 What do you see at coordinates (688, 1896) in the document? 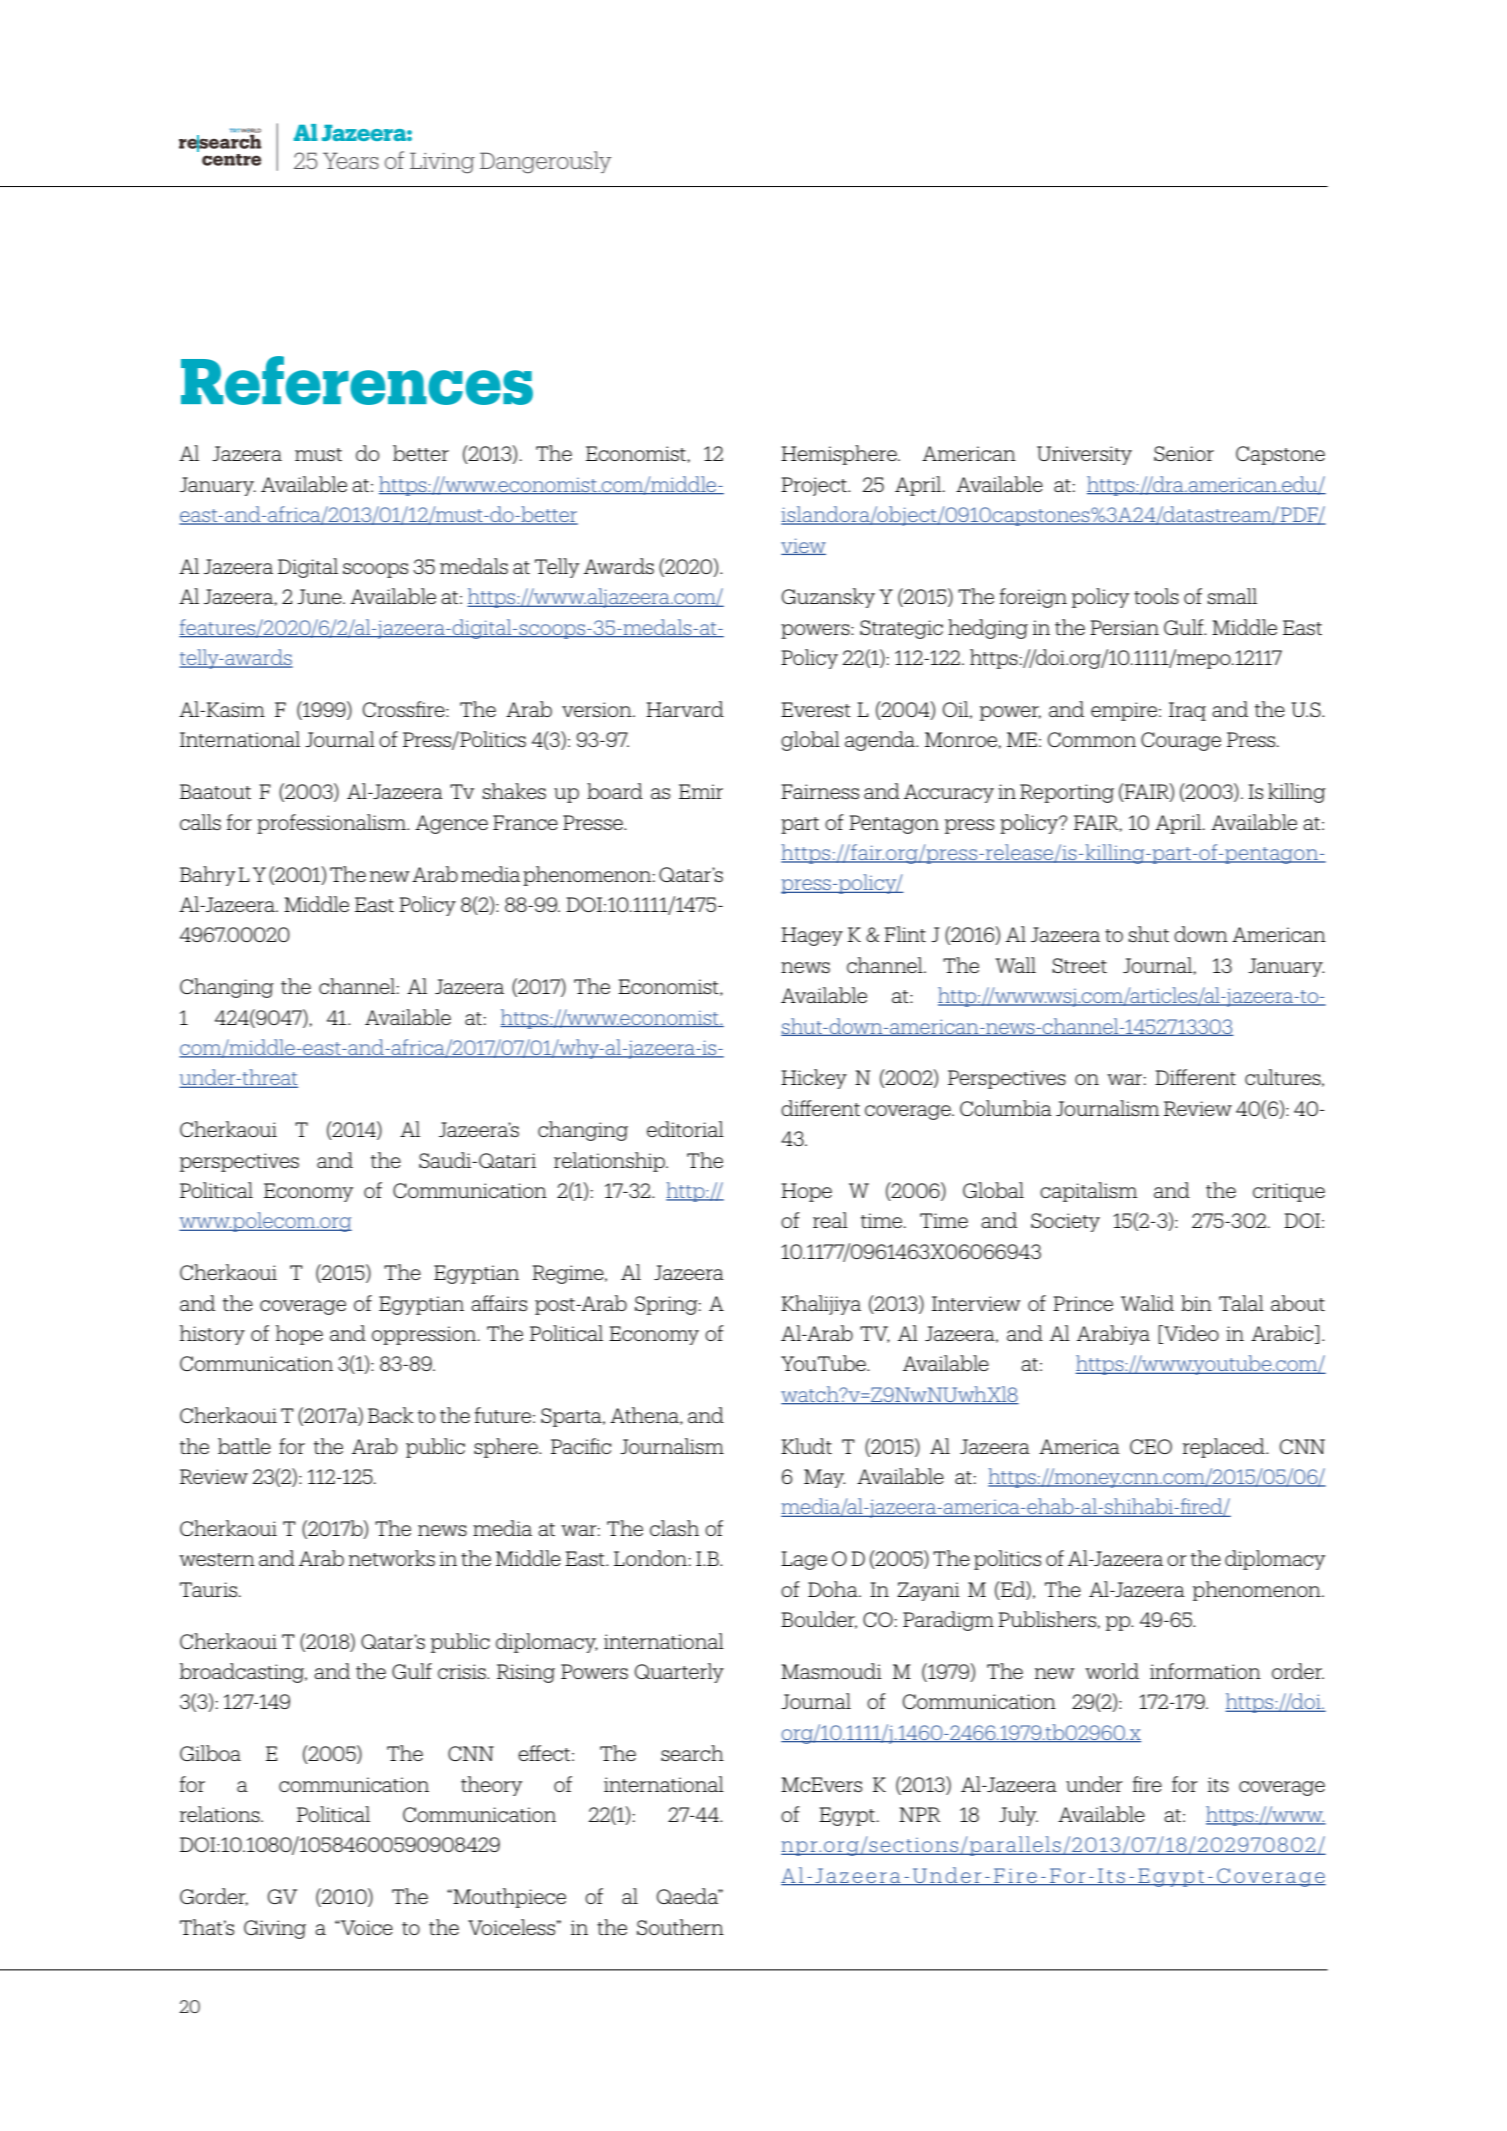
I see `Qaeda` at bounding box center [688, 1896].
